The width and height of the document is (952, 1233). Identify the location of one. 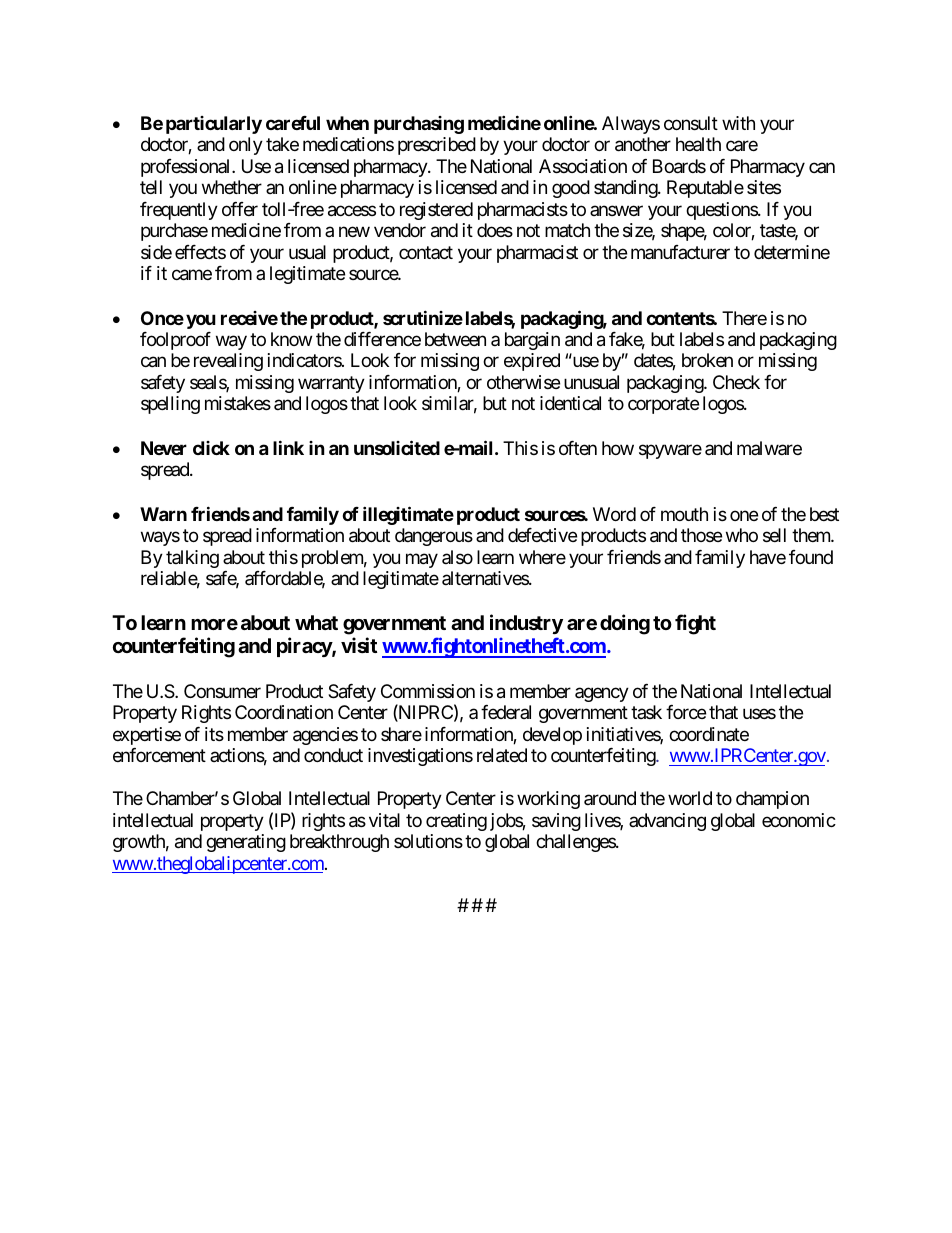
(744, 515).
